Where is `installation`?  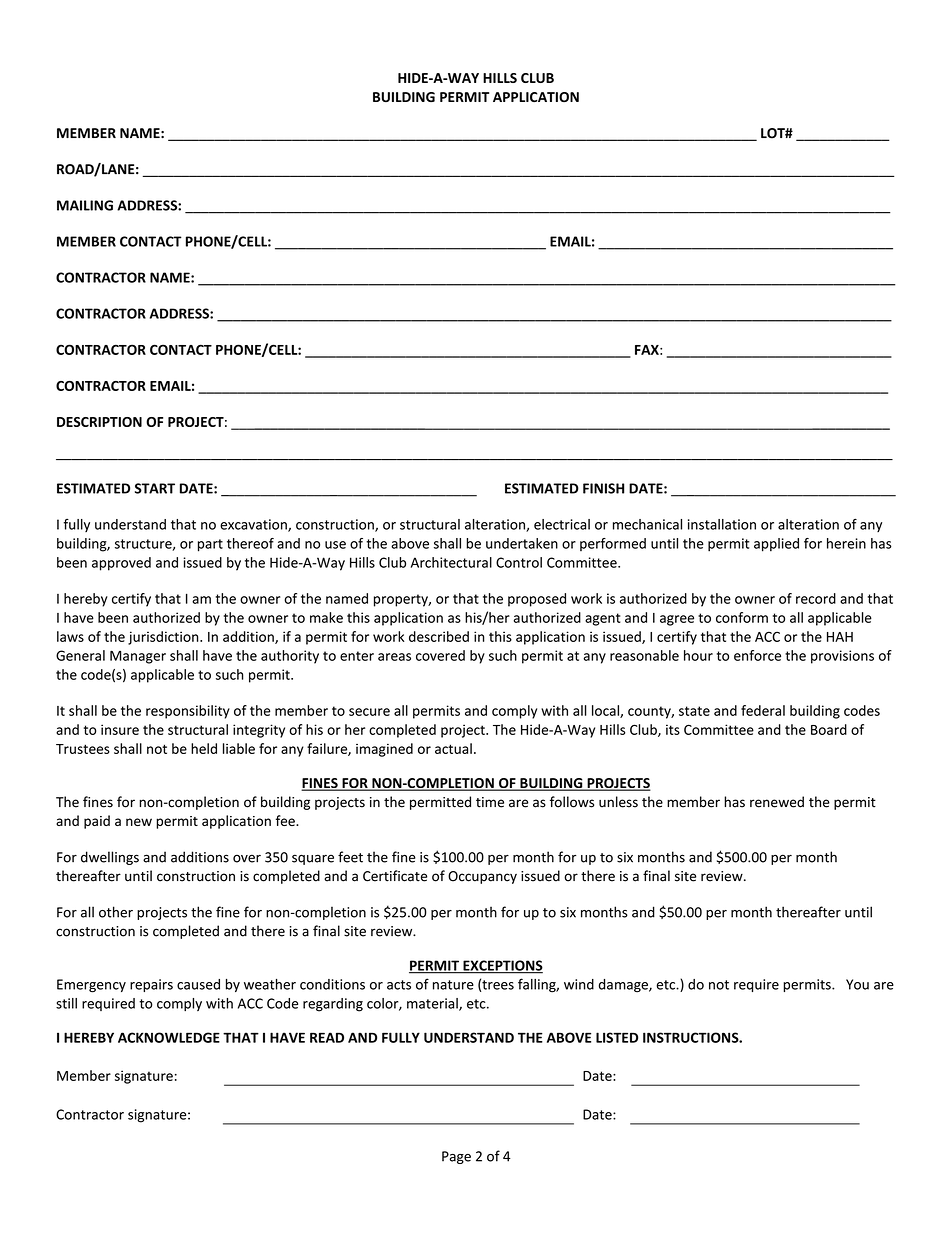
installation is located at coordinates (722, 524).
